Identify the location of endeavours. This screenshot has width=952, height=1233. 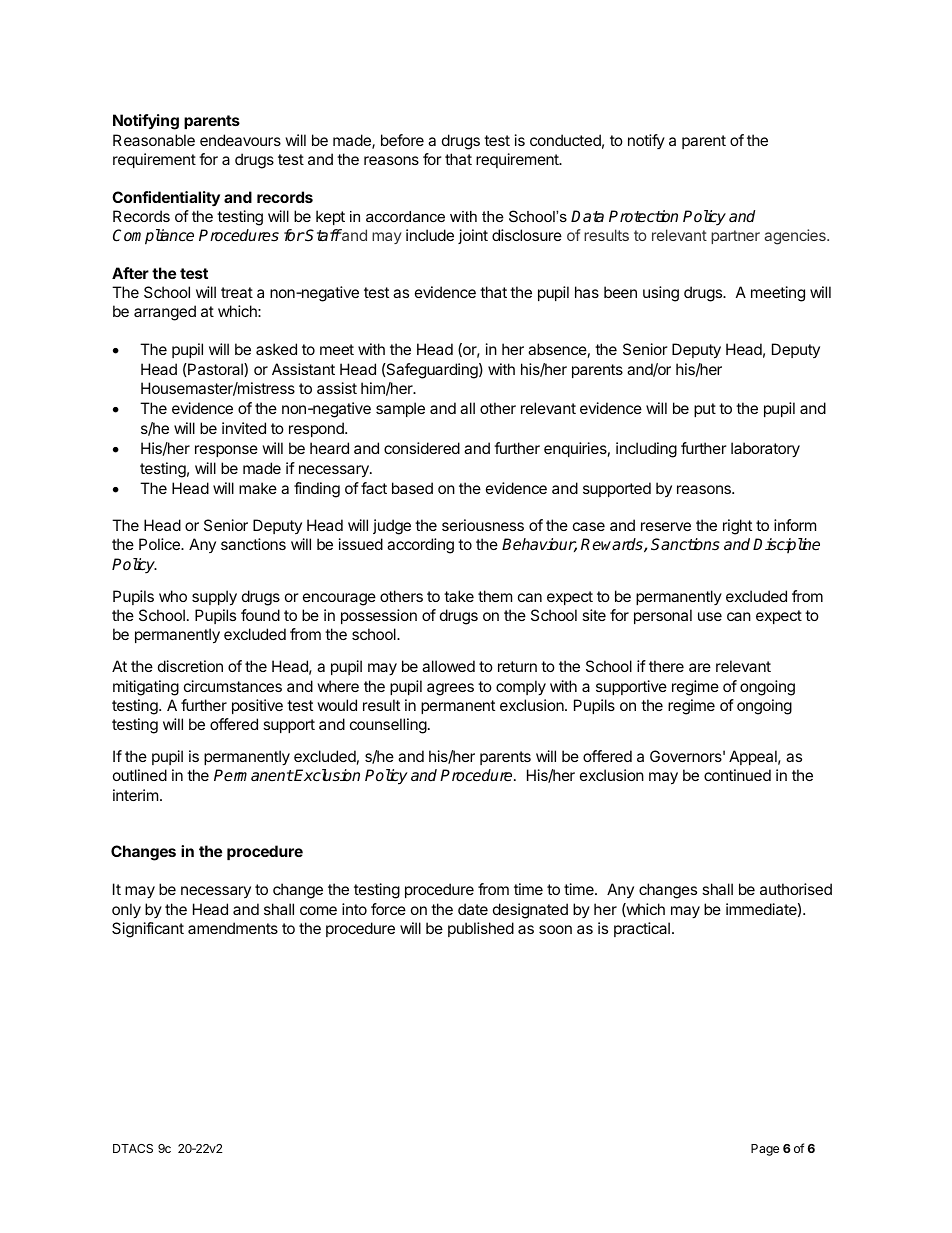
(240, 140).
